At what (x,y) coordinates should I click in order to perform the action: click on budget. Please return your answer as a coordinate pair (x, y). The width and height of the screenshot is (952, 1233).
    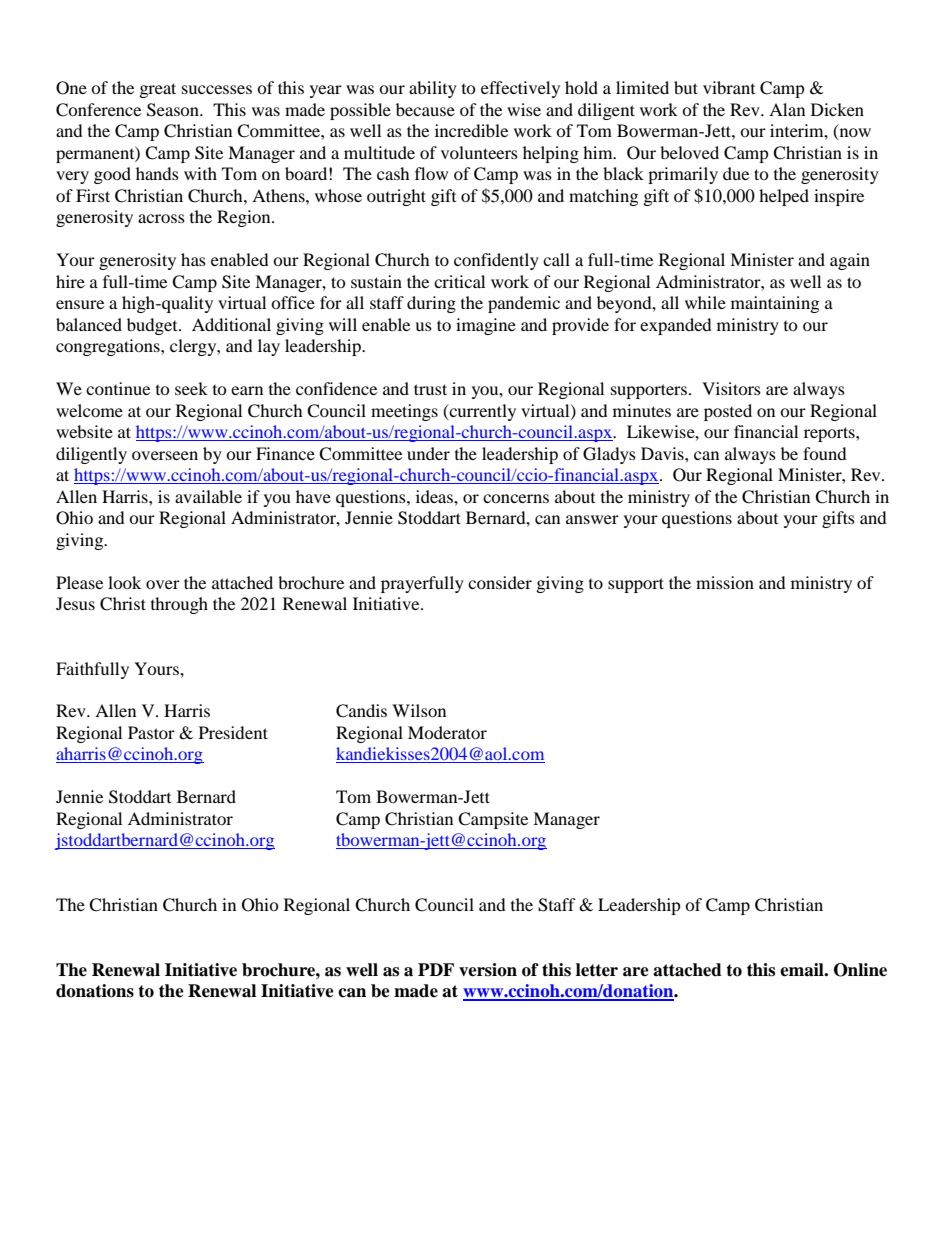
    Looking at the image, I should click on (153, 326).
